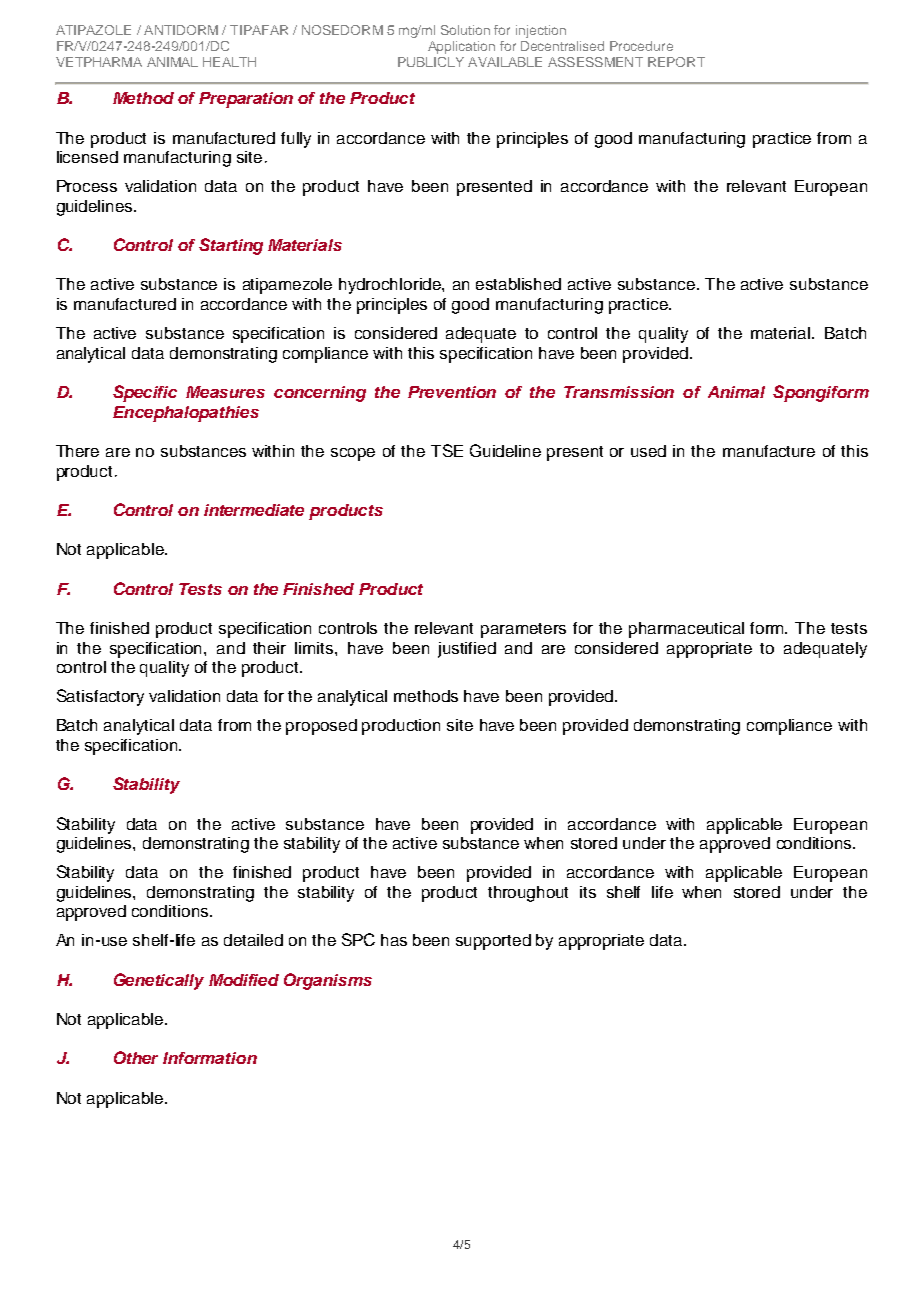  What do you see at coordinates (225, 392) in the screenshot?
I see `Measures` at bounding box center [225, 392].
